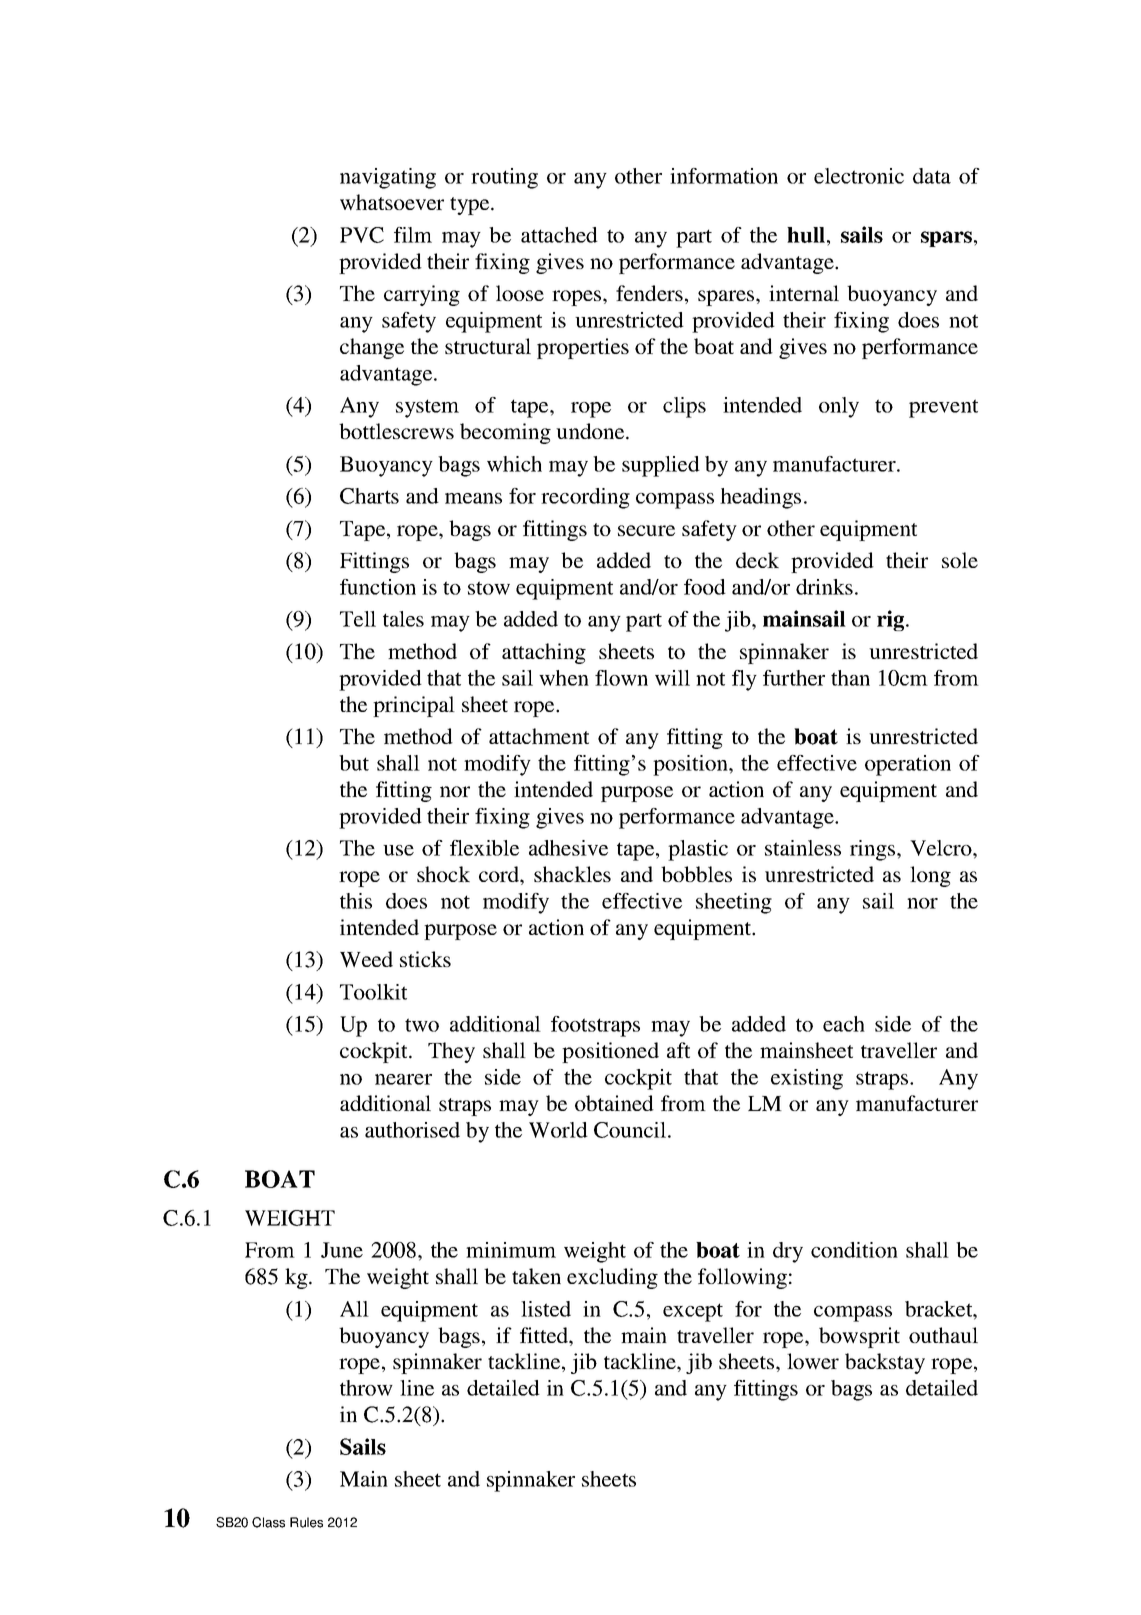  I want to click on attached, so click(559, 235).
